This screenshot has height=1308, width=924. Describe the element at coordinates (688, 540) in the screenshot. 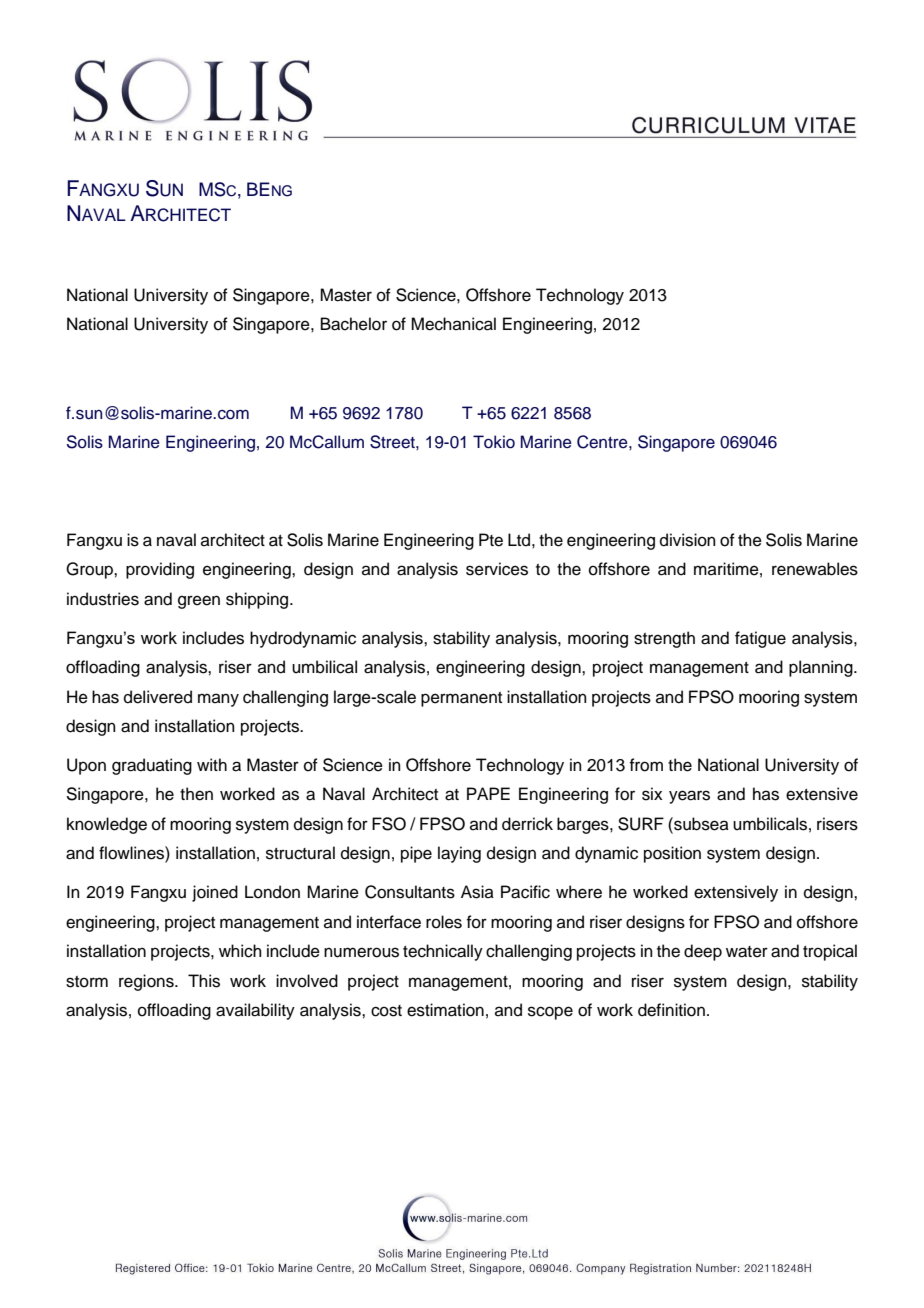

I see `division` at that location.
